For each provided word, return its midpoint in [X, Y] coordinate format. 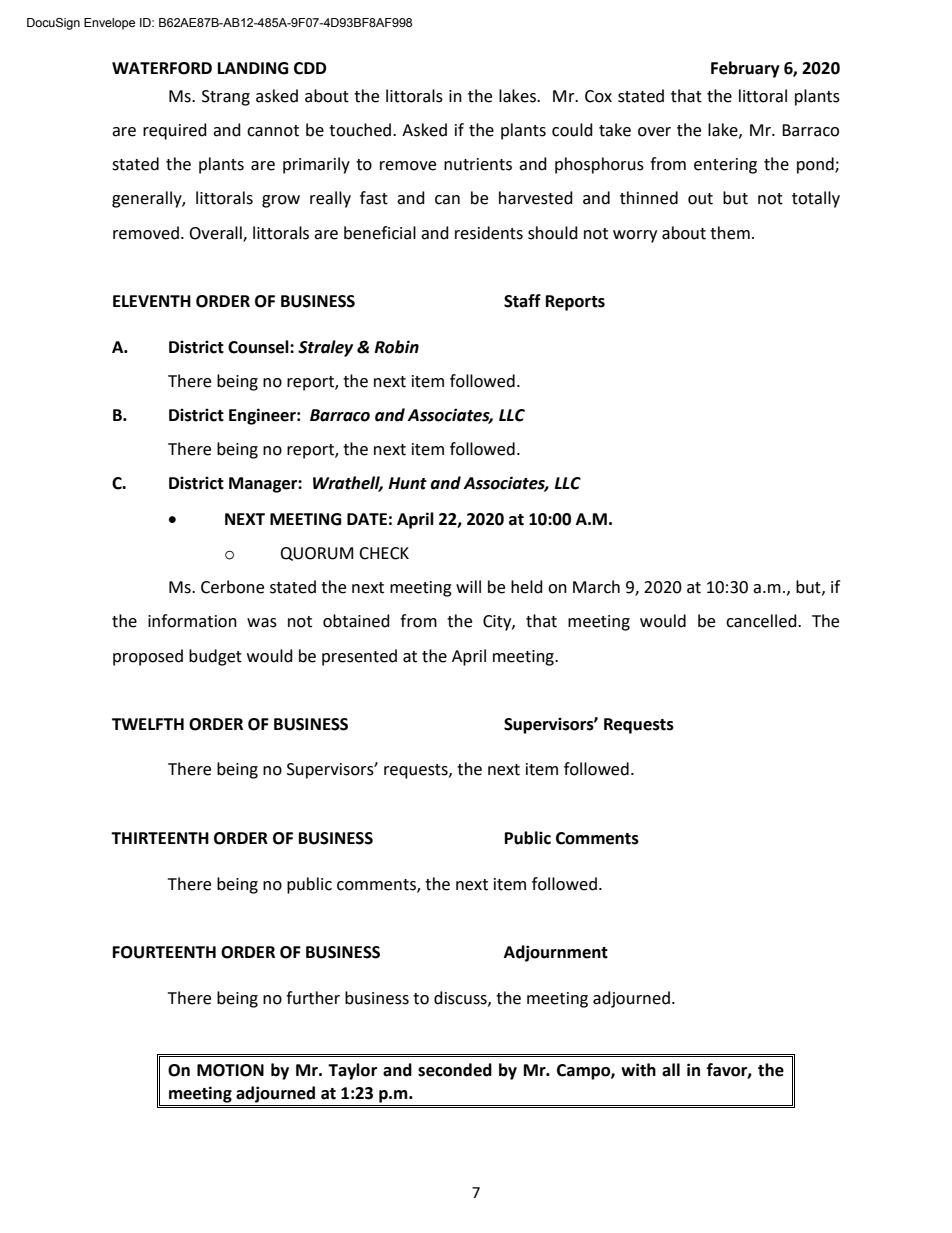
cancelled [762, 621]
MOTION [230, 1070]
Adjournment [556, 953]
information [192, 621]
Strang [226, 98]
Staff [522, 301]
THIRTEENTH [160, 838]
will [468, 586]
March [596, 587]
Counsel [259, 347]
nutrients [478, 164]
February [745, 69]
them [730, 233]
